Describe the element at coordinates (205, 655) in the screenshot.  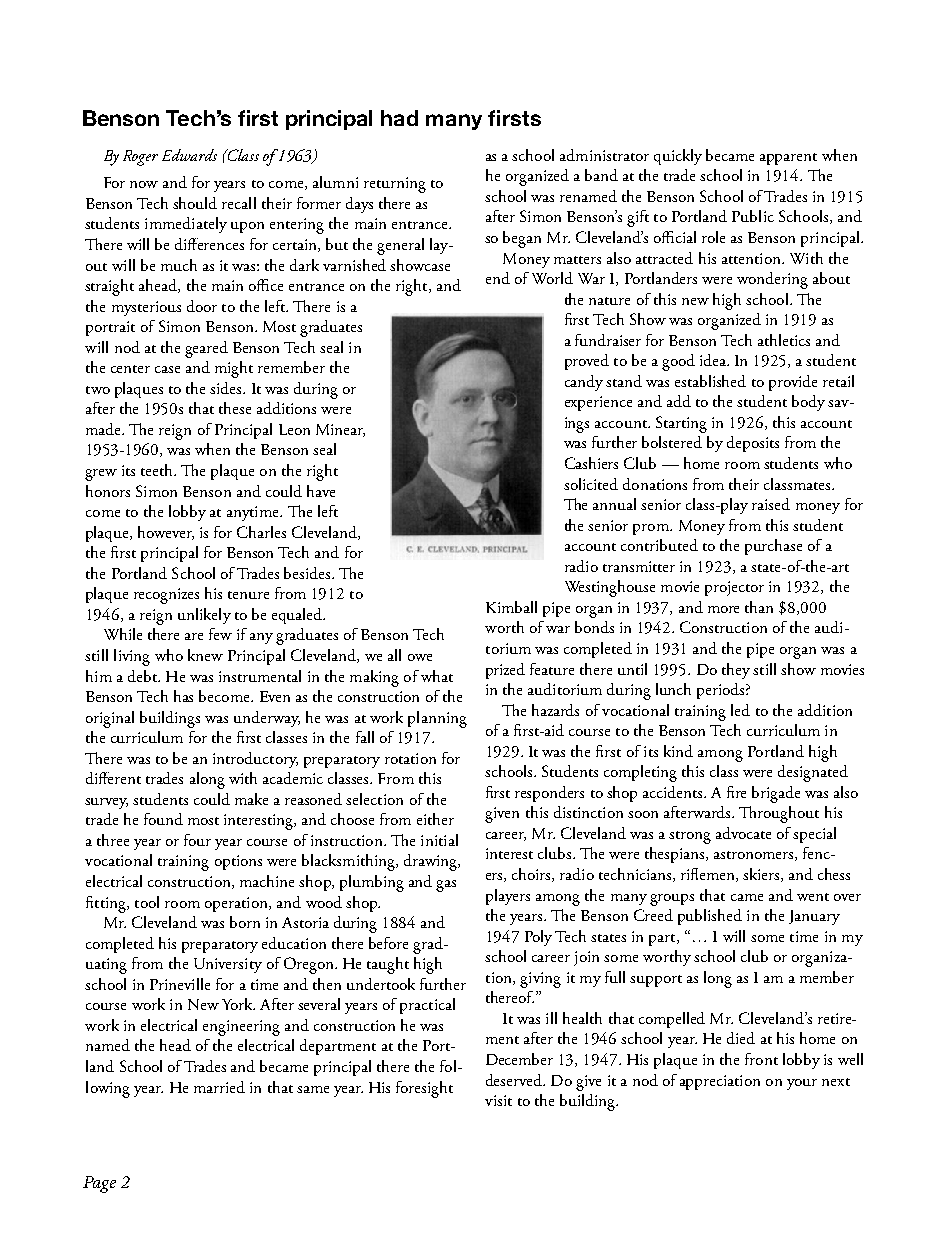
I see `knew` at that location.
